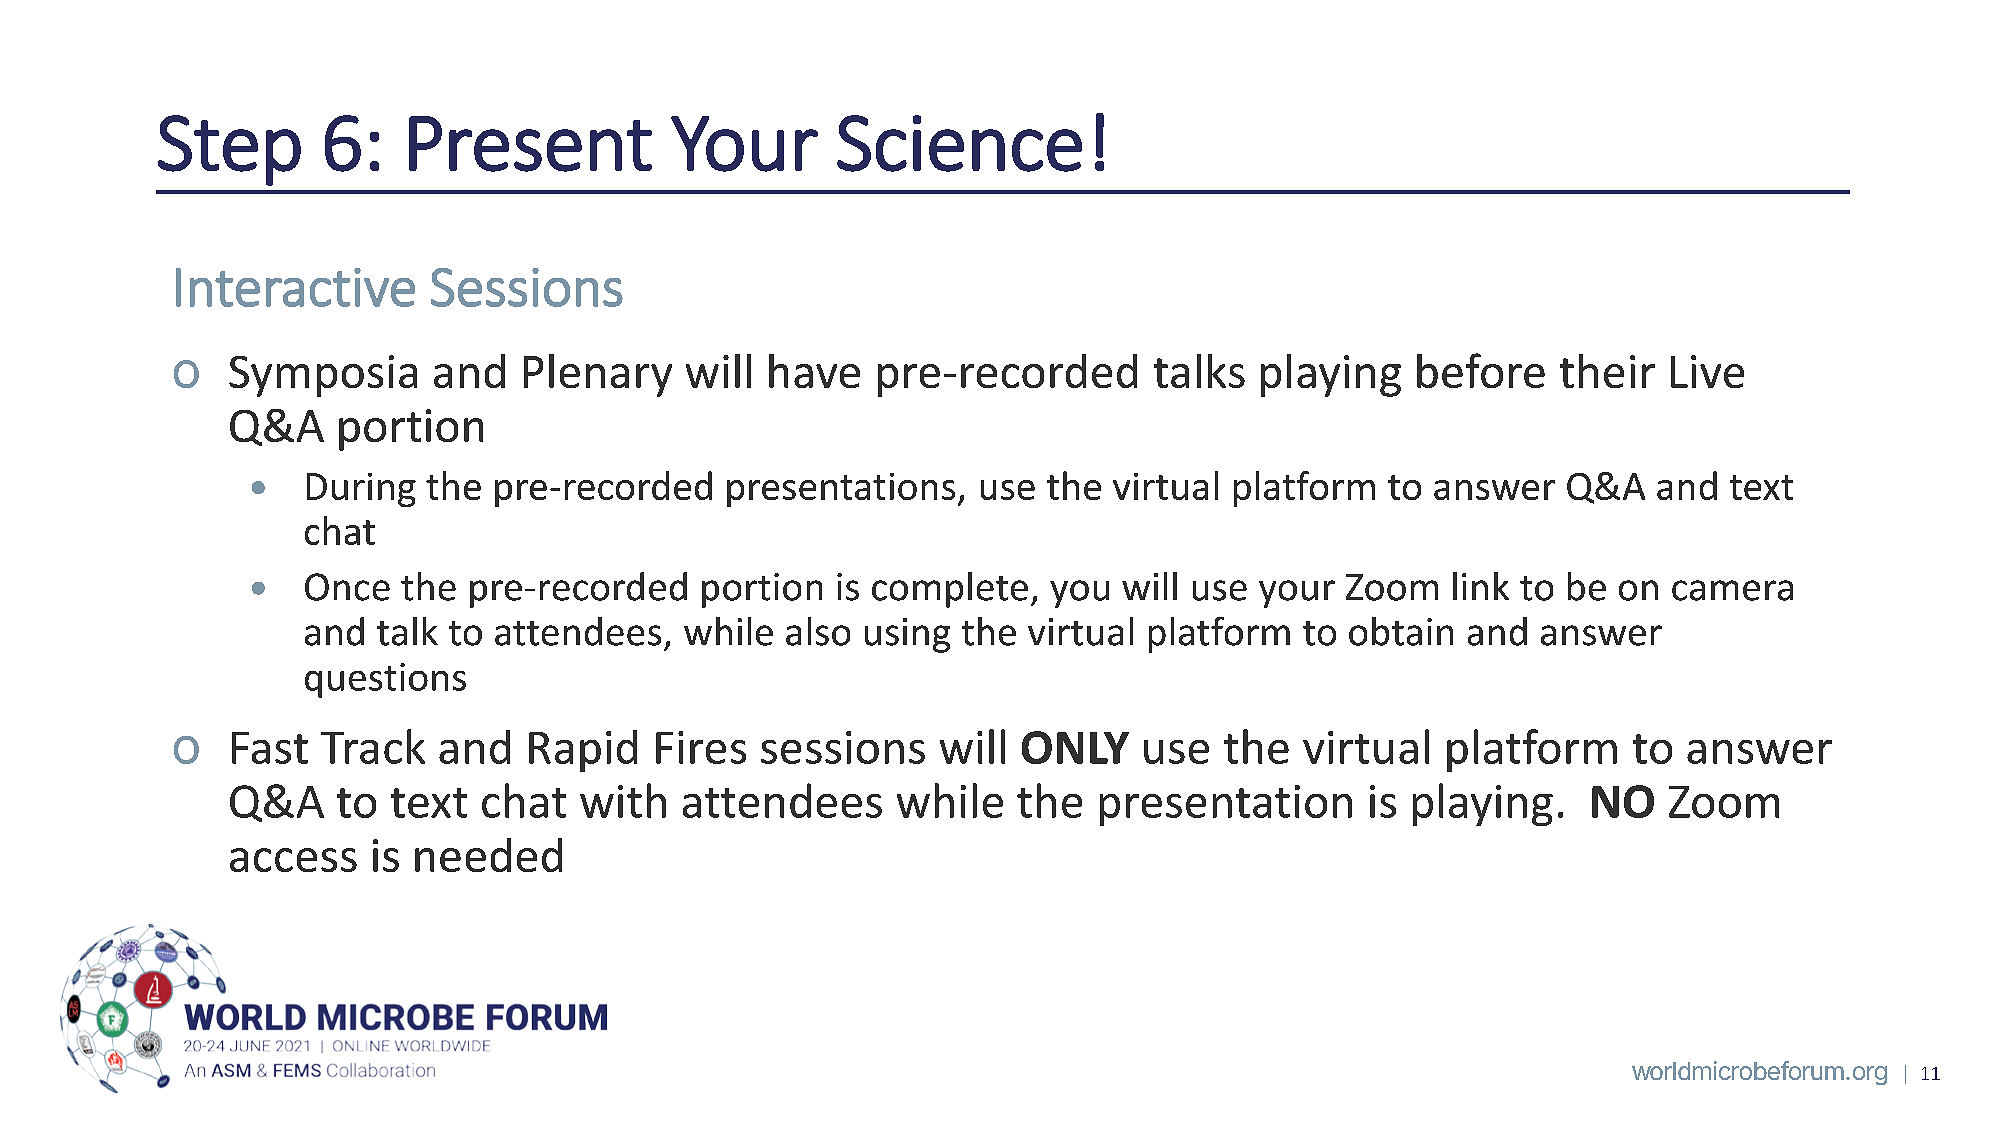 The height and width of the screenshot is (1128, 2006). I want to click on complete, so click(950, 590).
